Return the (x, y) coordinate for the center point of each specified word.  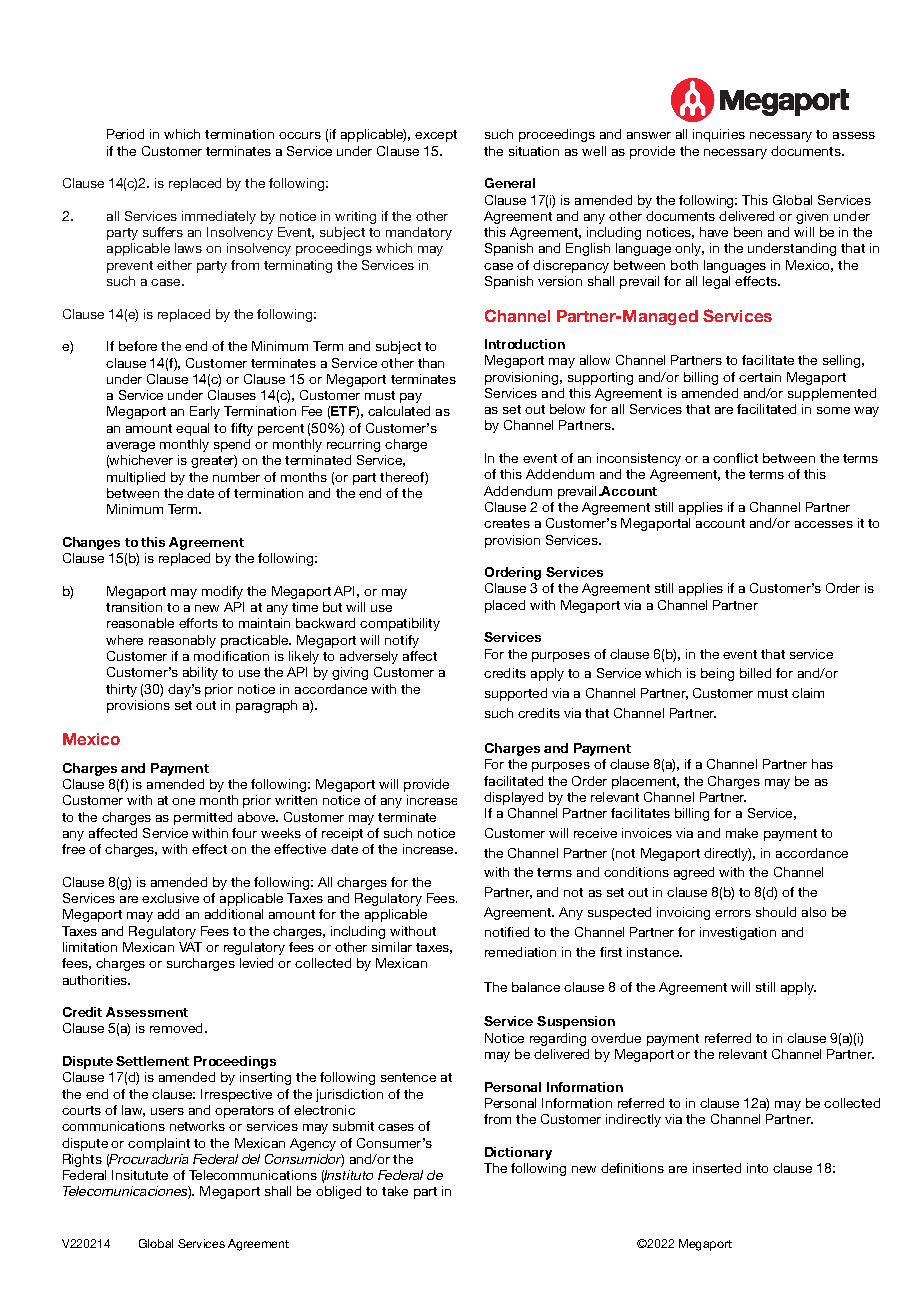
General (510, 183)
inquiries (719, 135)
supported (516, 694)
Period (125, 134)
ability (200, 673)
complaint (159, 1144)
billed (755, 673)
